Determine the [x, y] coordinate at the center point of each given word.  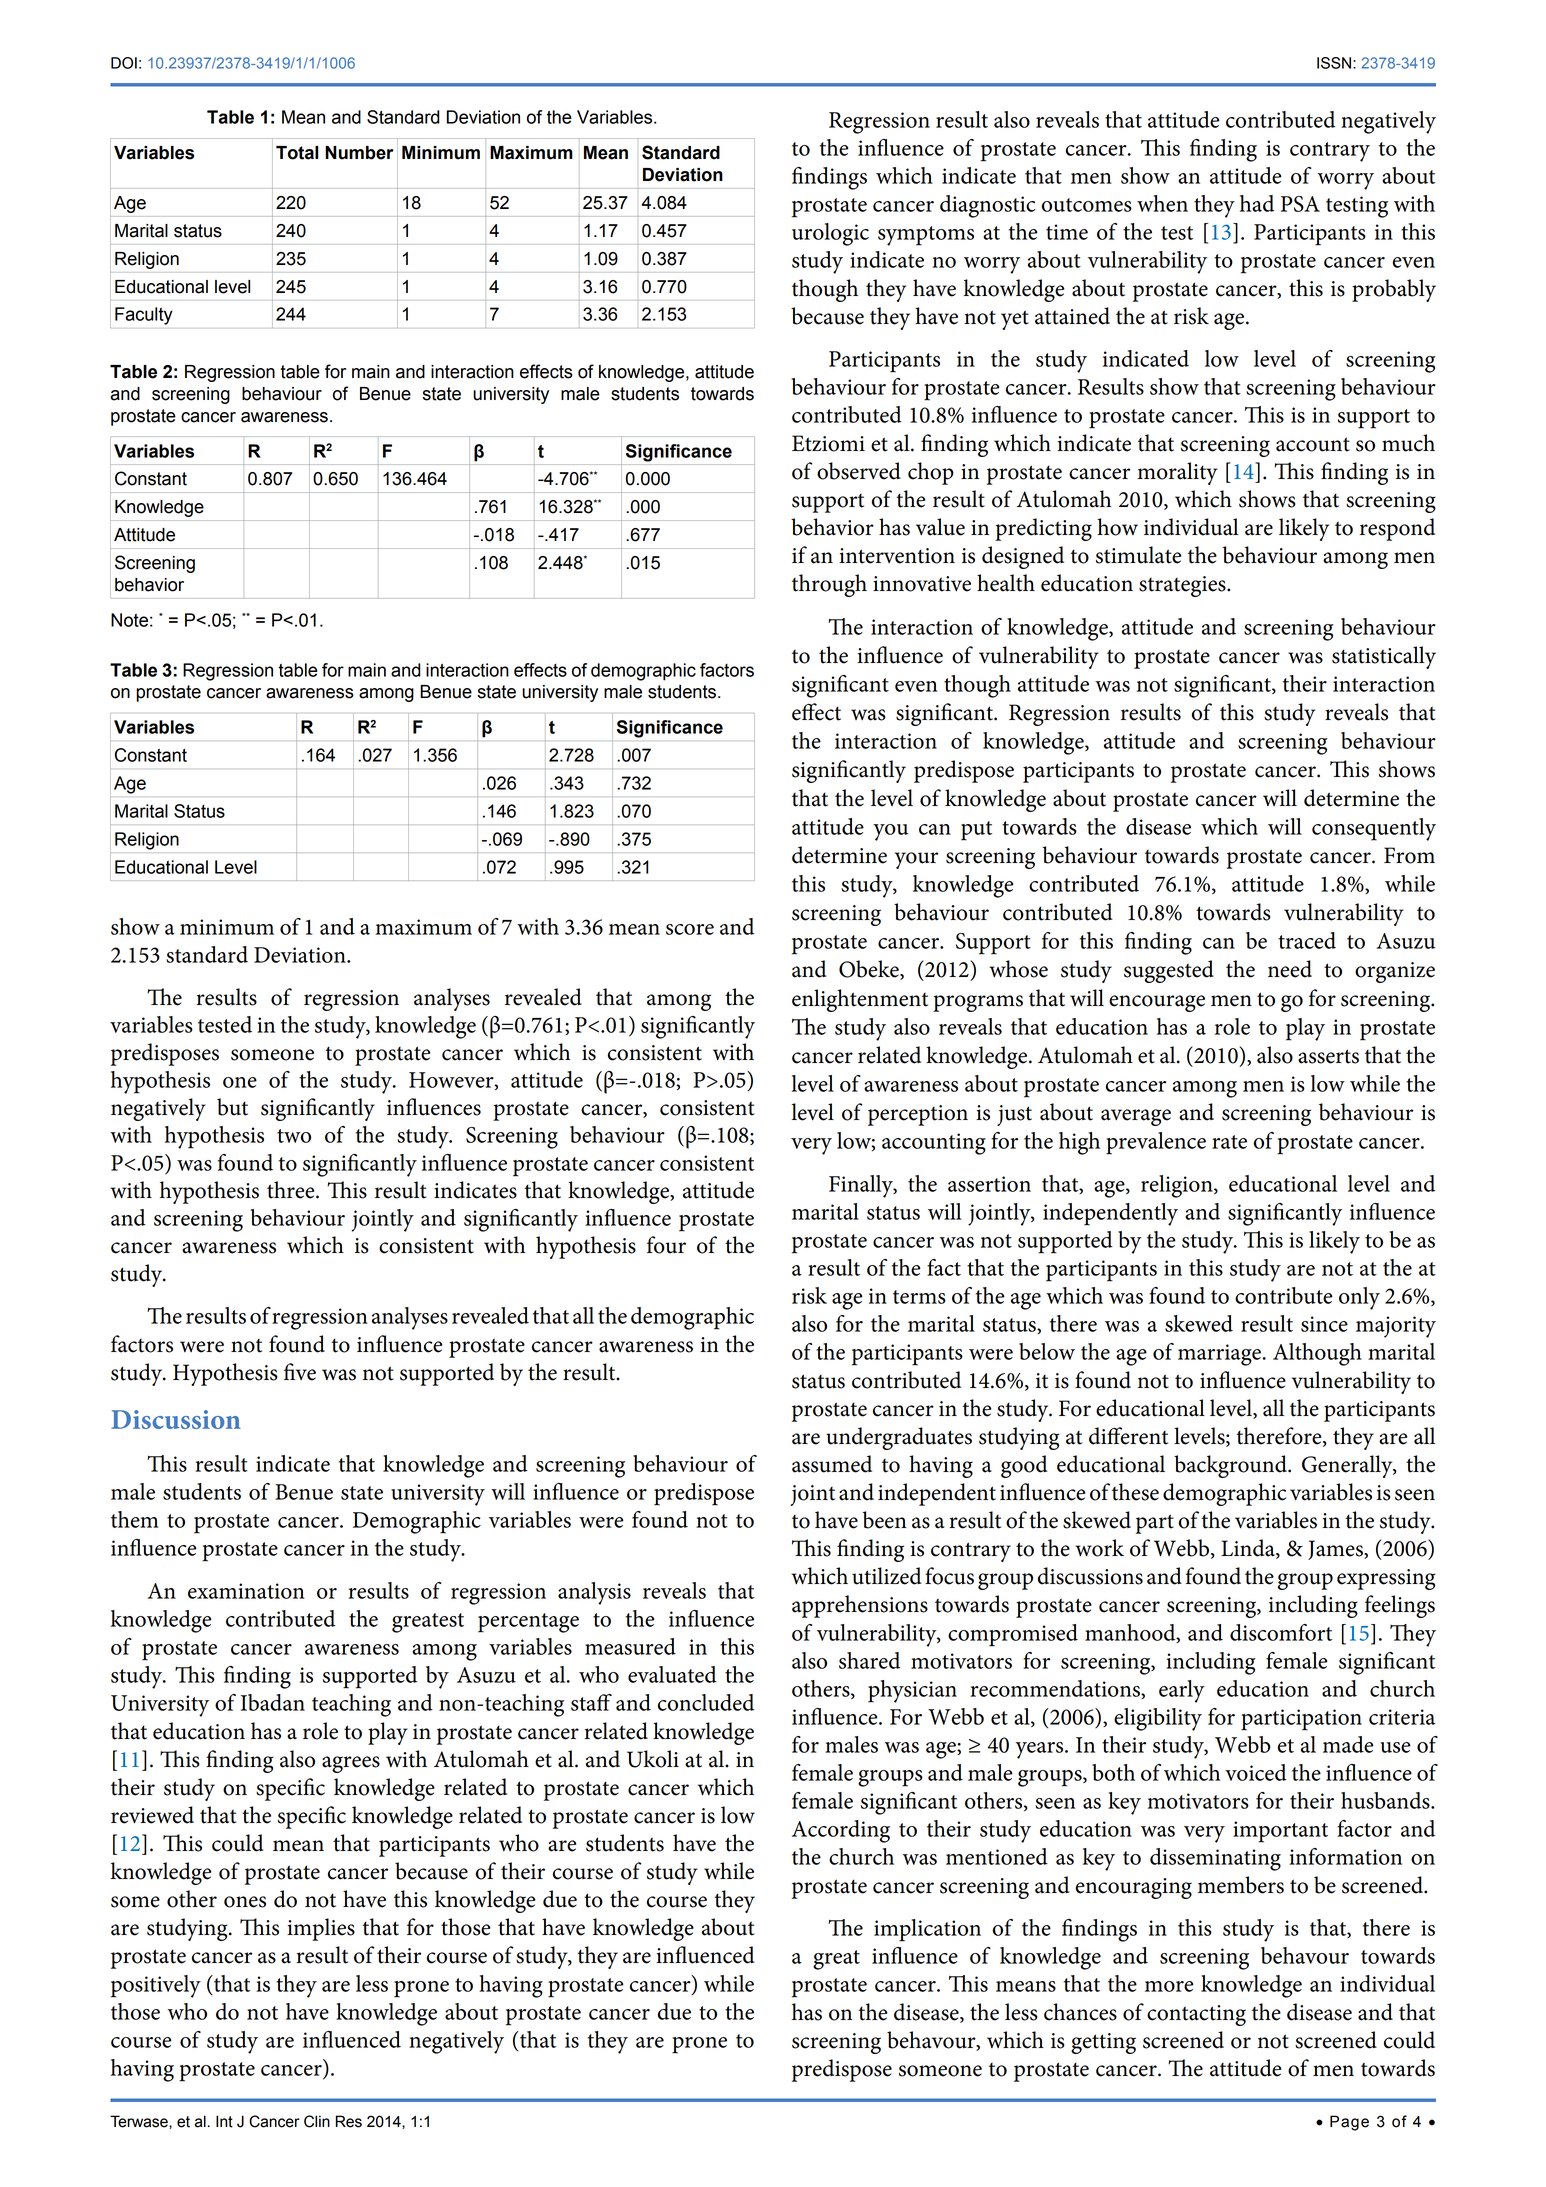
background [1231, 1466]
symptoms [926, 236]
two [294, 1136]
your [916, 860]
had [1257, 203]
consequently [1374, 829]
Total [297, 153]
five [300, 1372]
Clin [317, 2121]
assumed [832, 1464]
